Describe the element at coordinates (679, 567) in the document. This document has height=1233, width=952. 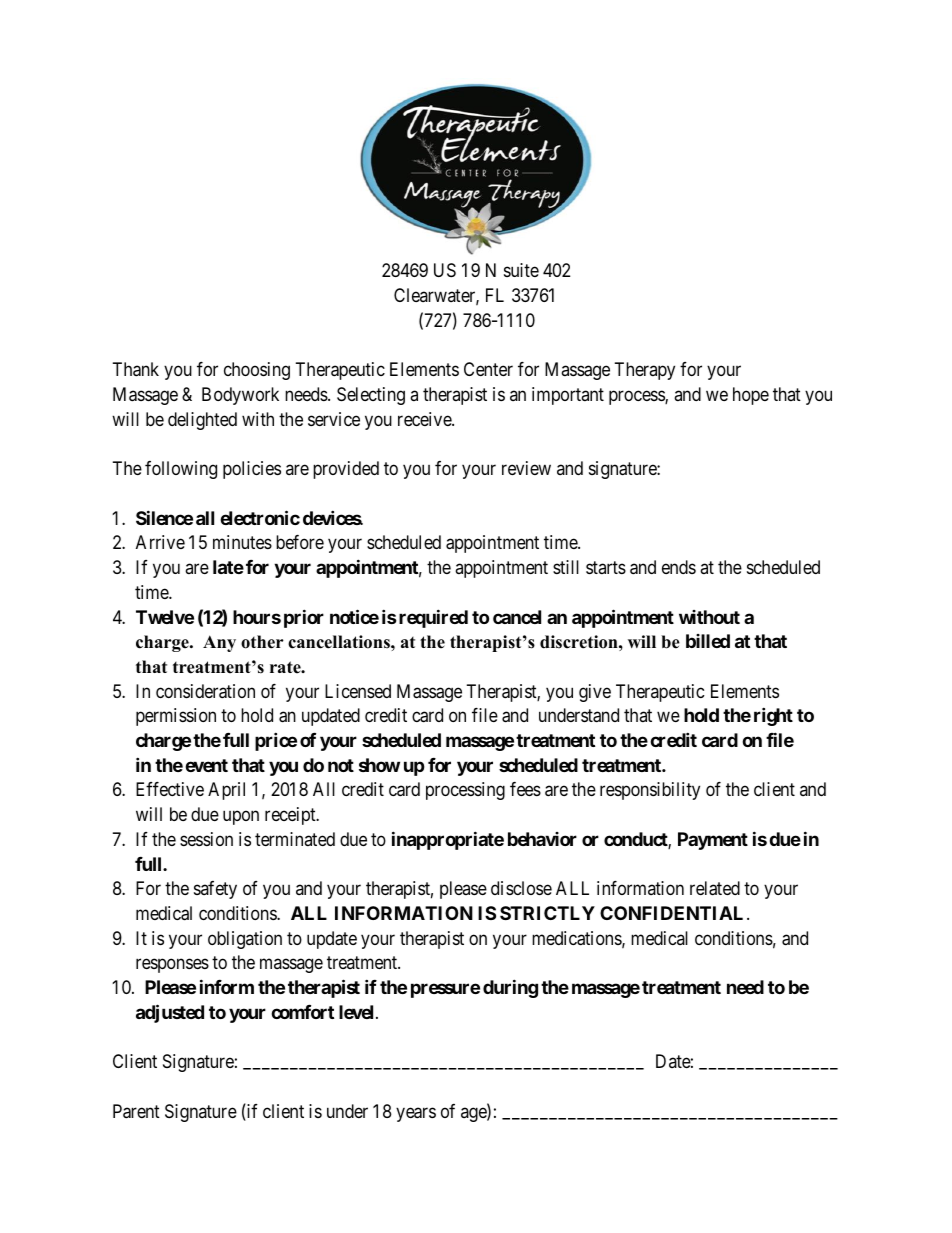
I see `ends` at that location.
